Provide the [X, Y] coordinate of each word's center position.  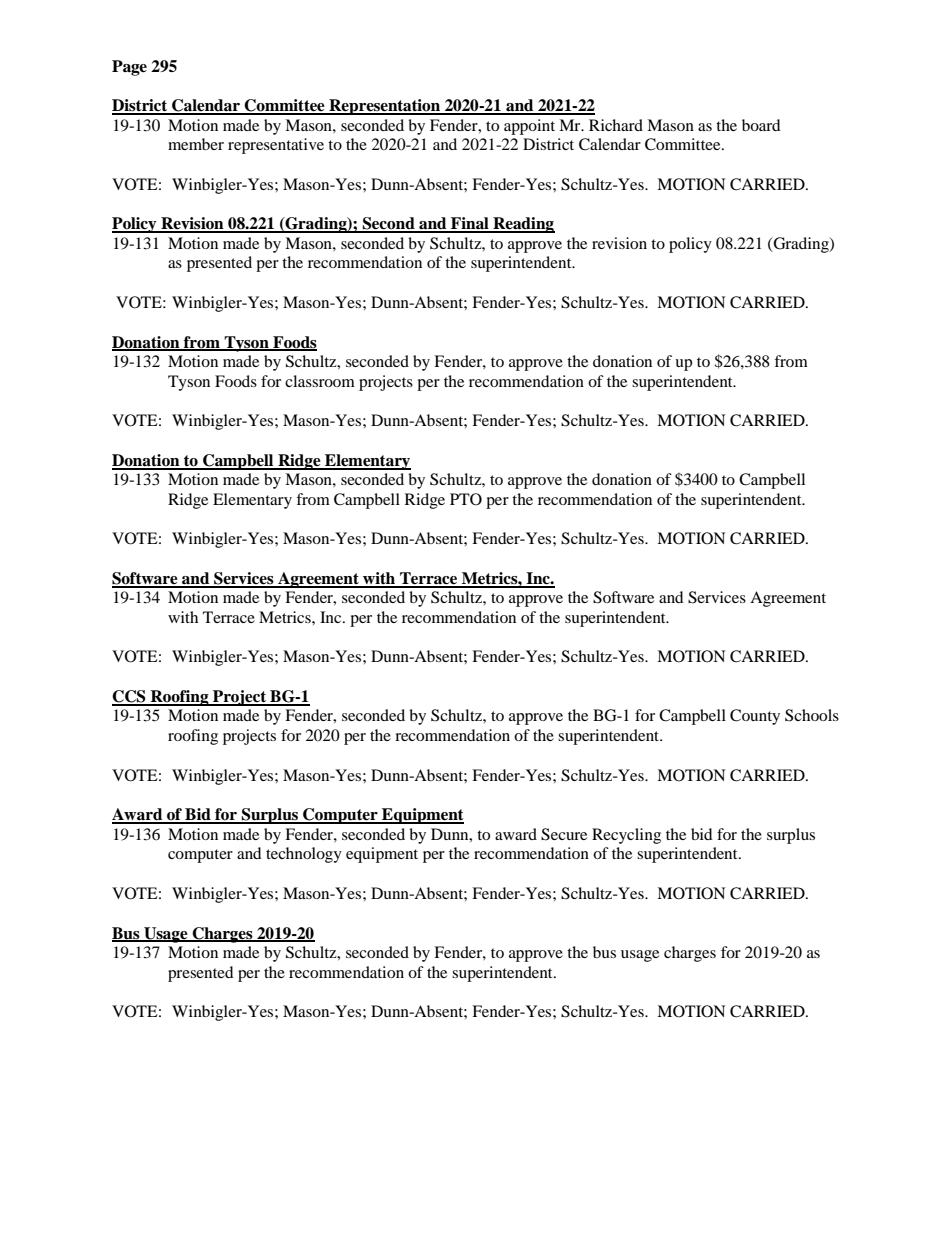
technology [304, 855]
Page [129, 68]
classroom [320, 381]
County [755, 717]
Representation [385, 107]
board [761, 125]
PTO [466, 499]
